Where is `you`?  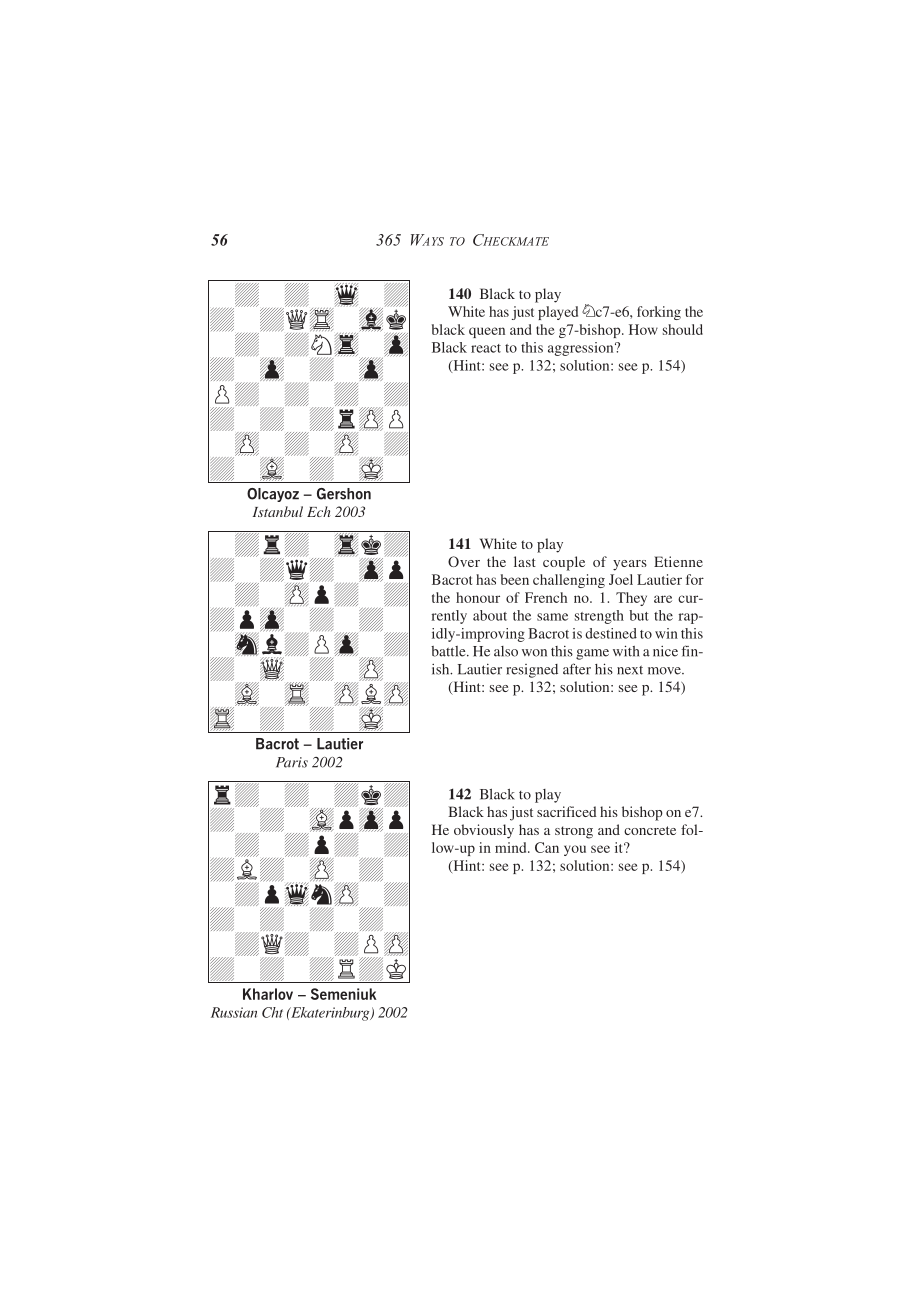 you is located at coordinates (575, 850).
